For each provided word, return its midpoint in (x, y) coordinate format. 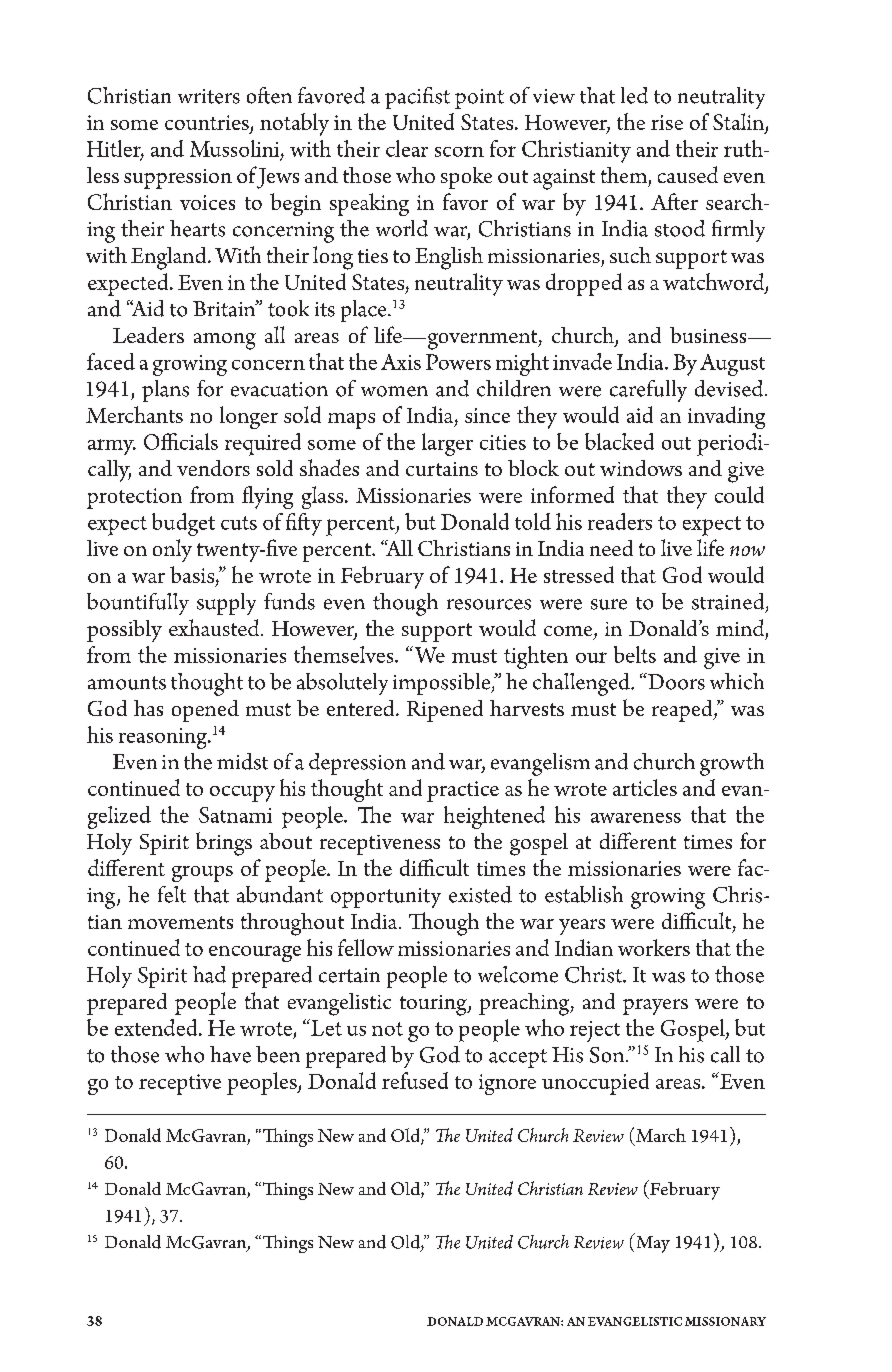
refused (415, 1080)
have (230, 1054)
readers (620, 521)
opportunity (386, 898)
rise (667, 122)
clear (407, 148)
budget (183, 524)
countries (208, 124)
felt (172, 894)
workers (654, 947)
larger (447, 444)
